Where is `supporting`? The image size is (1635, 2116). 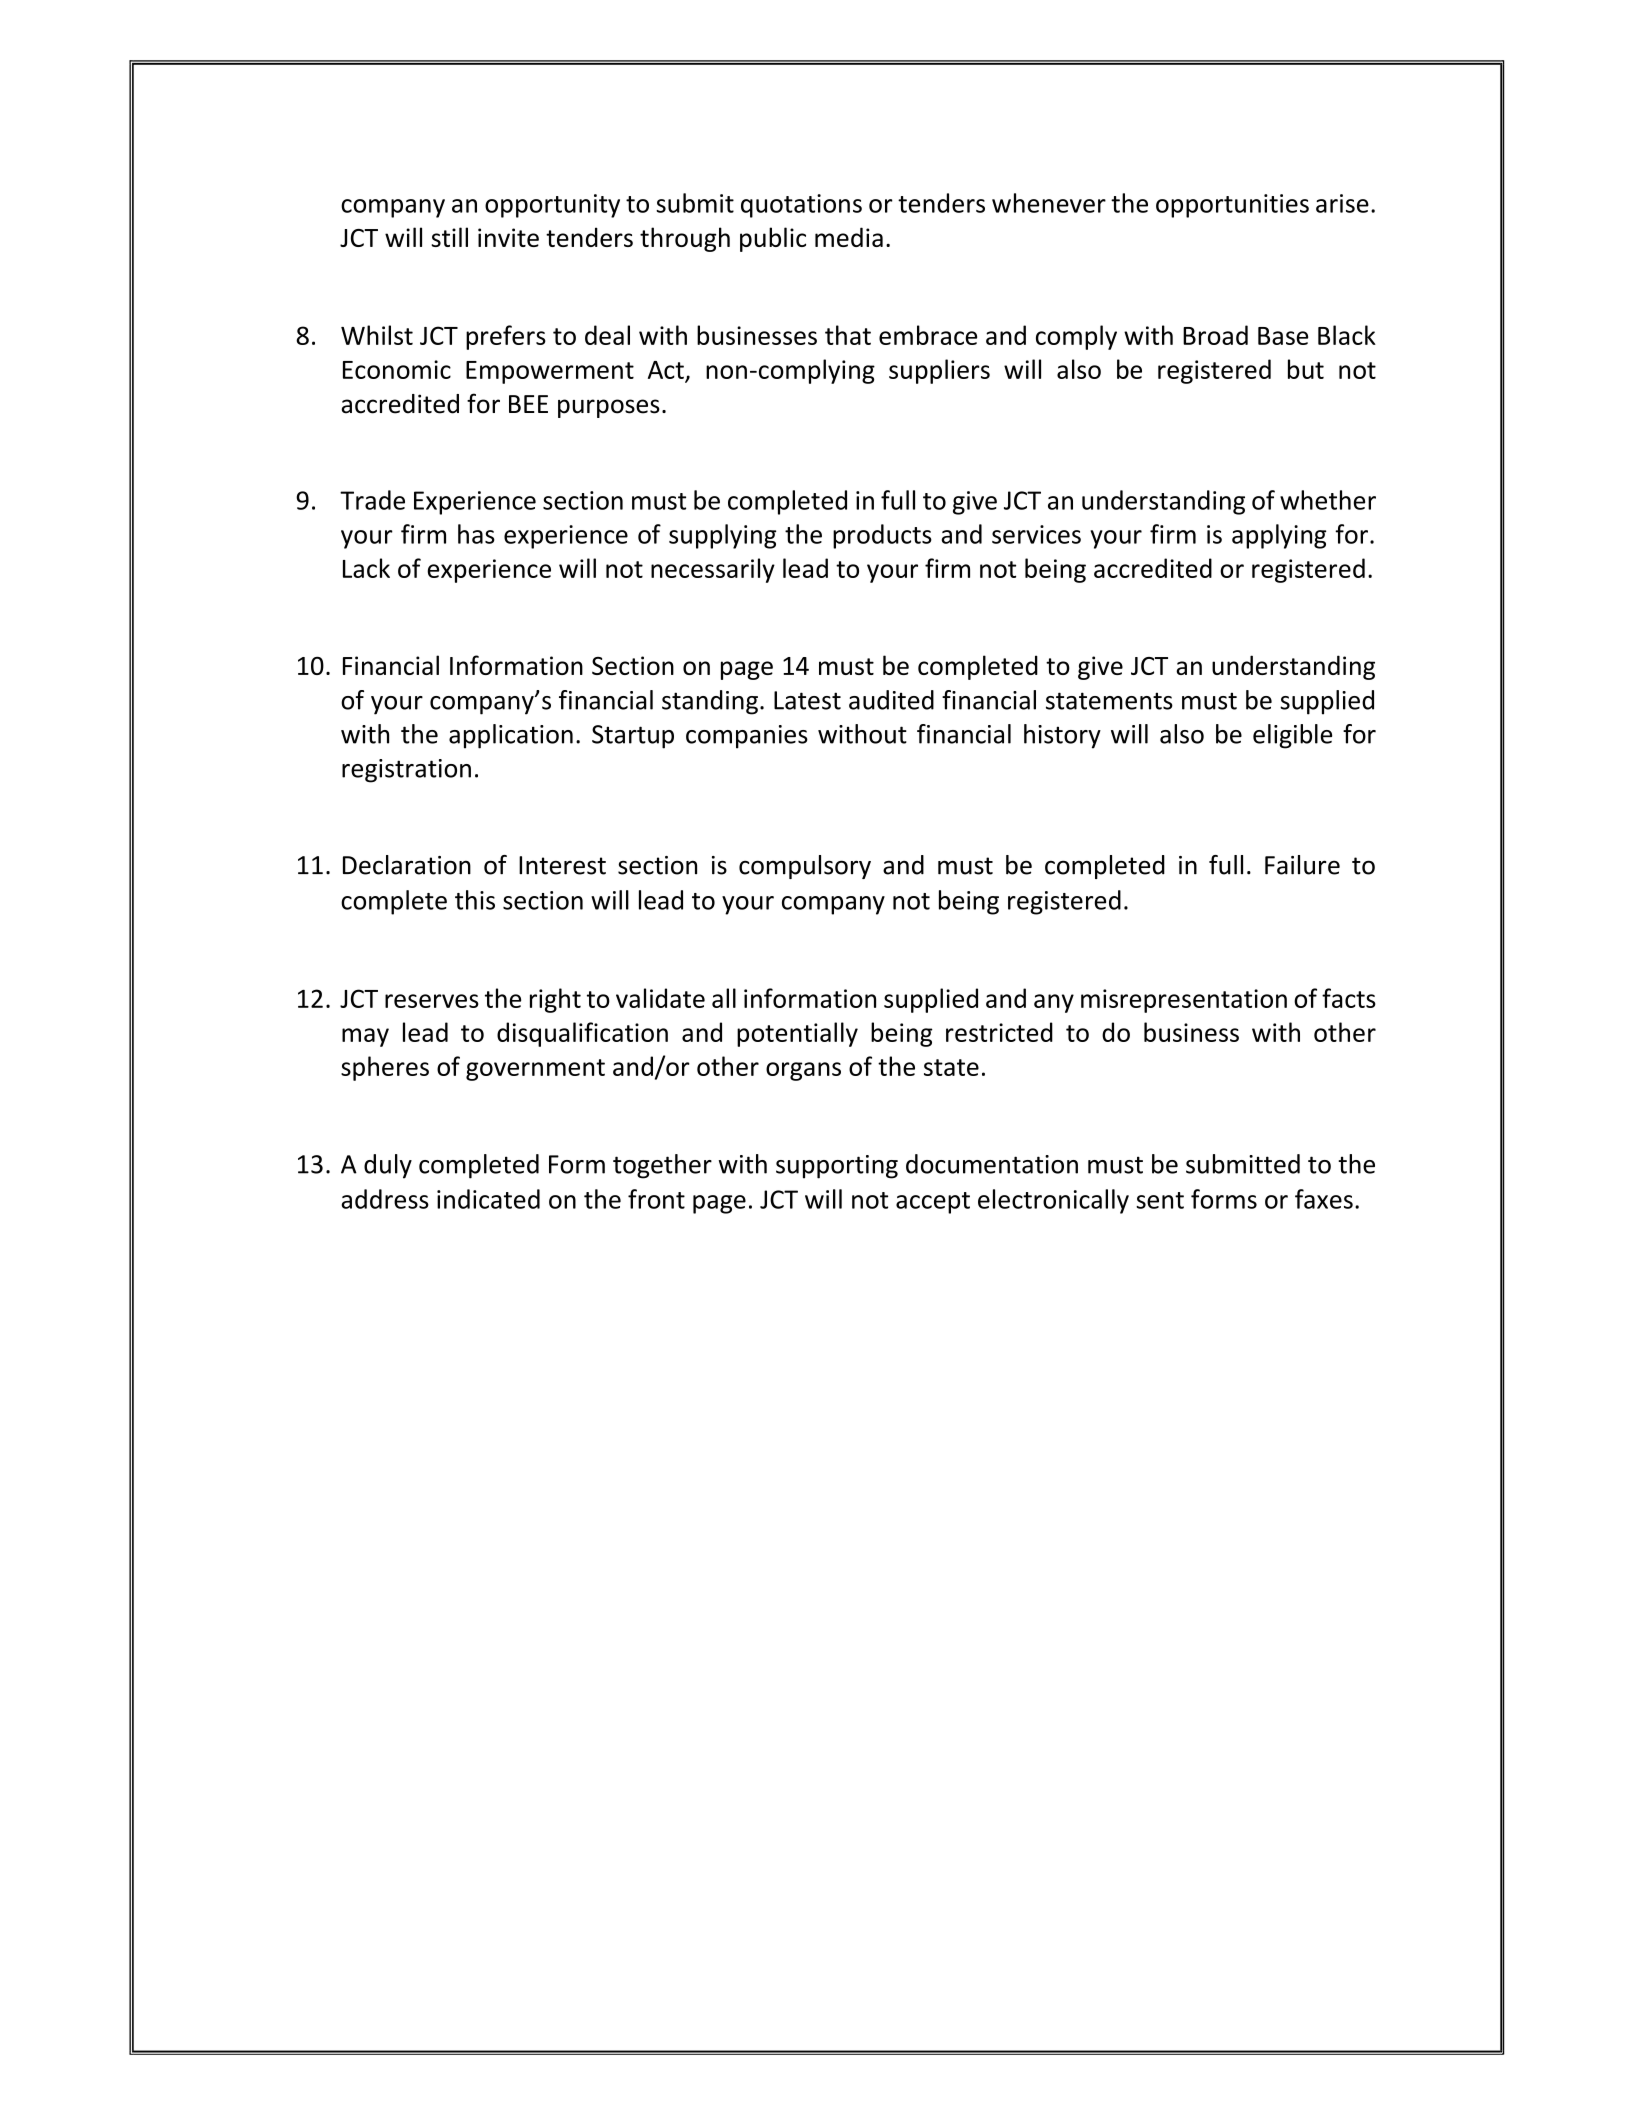
supporting is located at coordinates (837, 1167).
